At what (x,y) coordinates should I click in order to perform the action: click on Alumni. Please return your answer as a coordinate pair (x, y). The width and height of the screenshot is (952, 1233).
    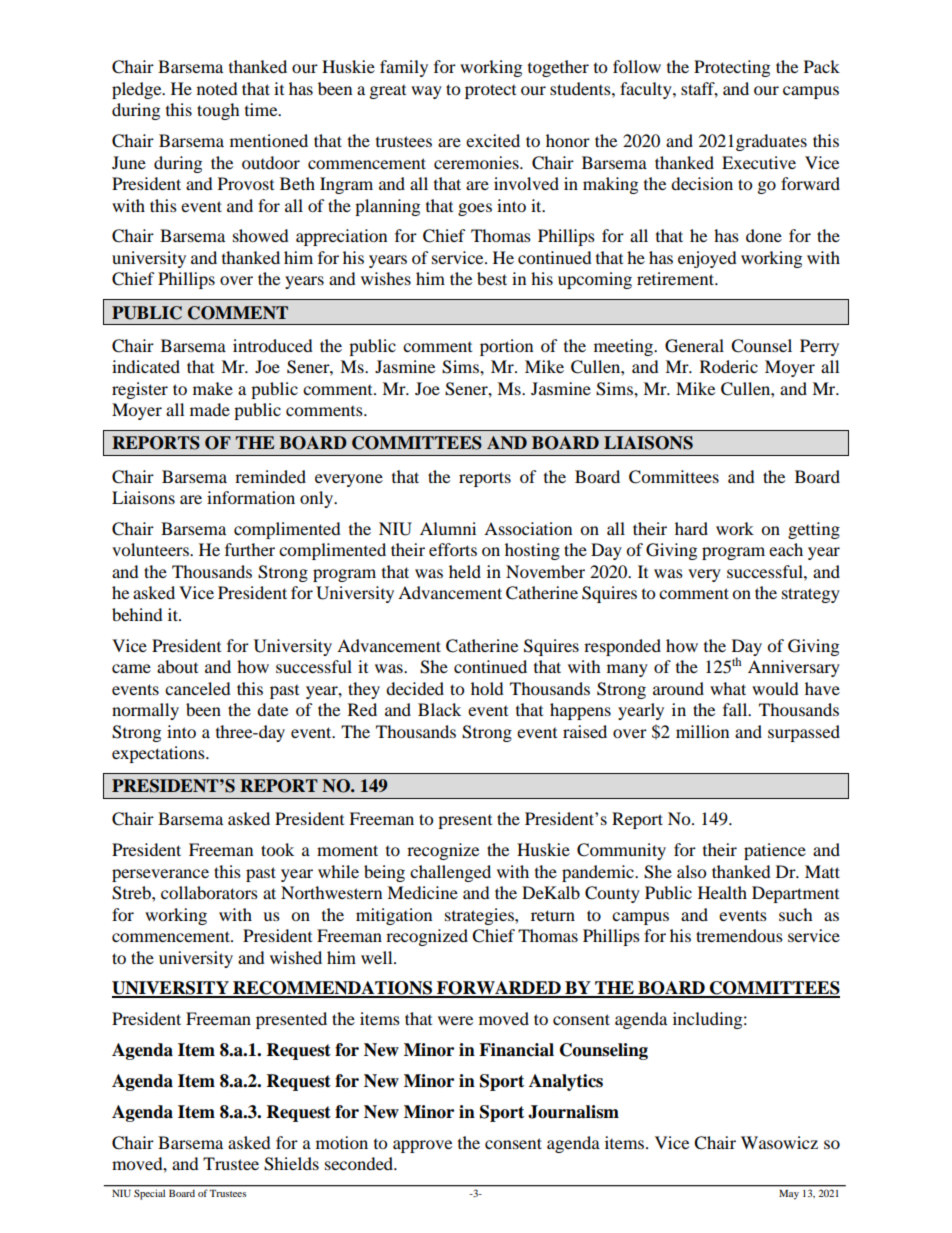
    Looking at the image, I should click on (448, 528).
